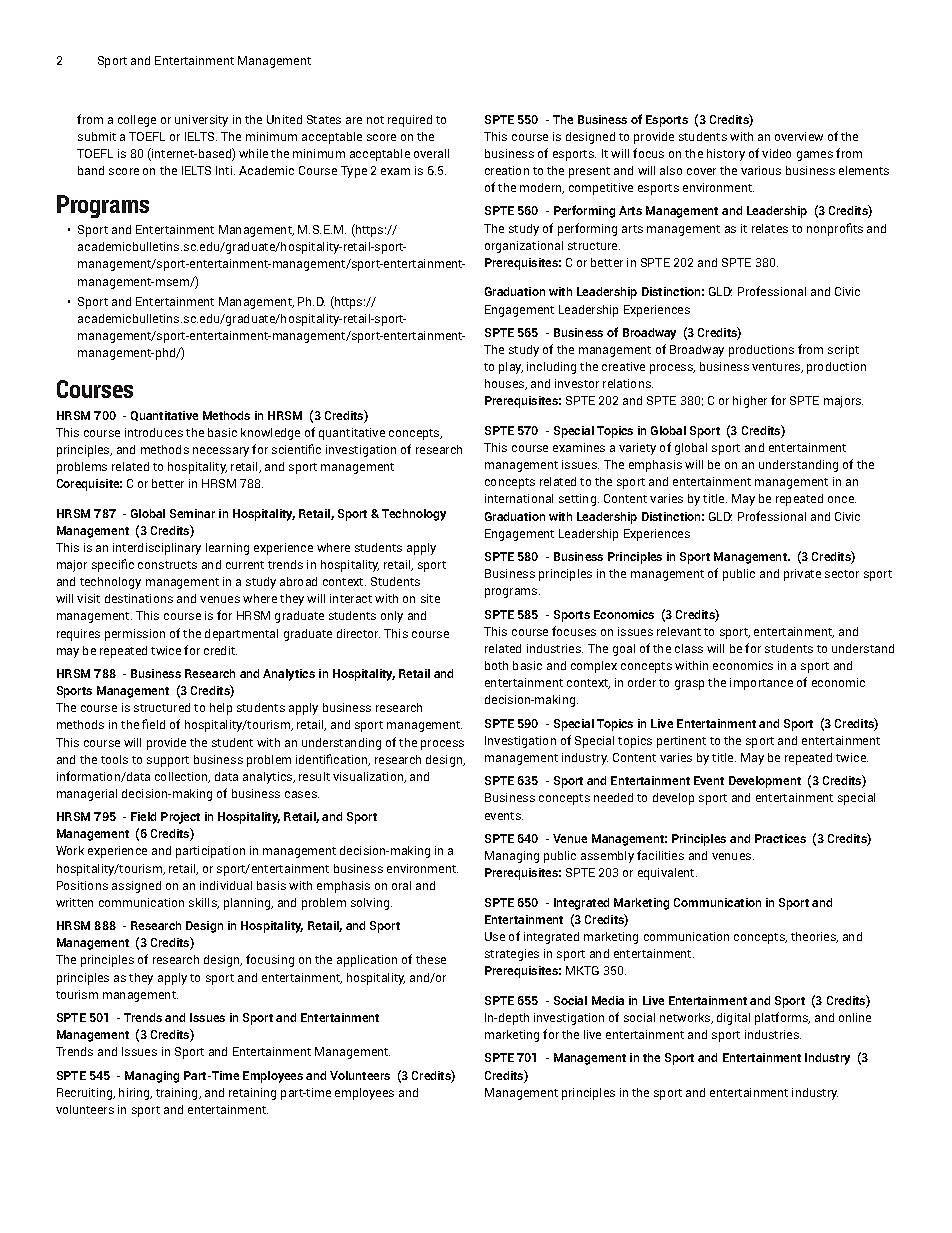  What do you see at coordinates (843, 351) in the image?
I see `script` at bounding box center [843, 351].
